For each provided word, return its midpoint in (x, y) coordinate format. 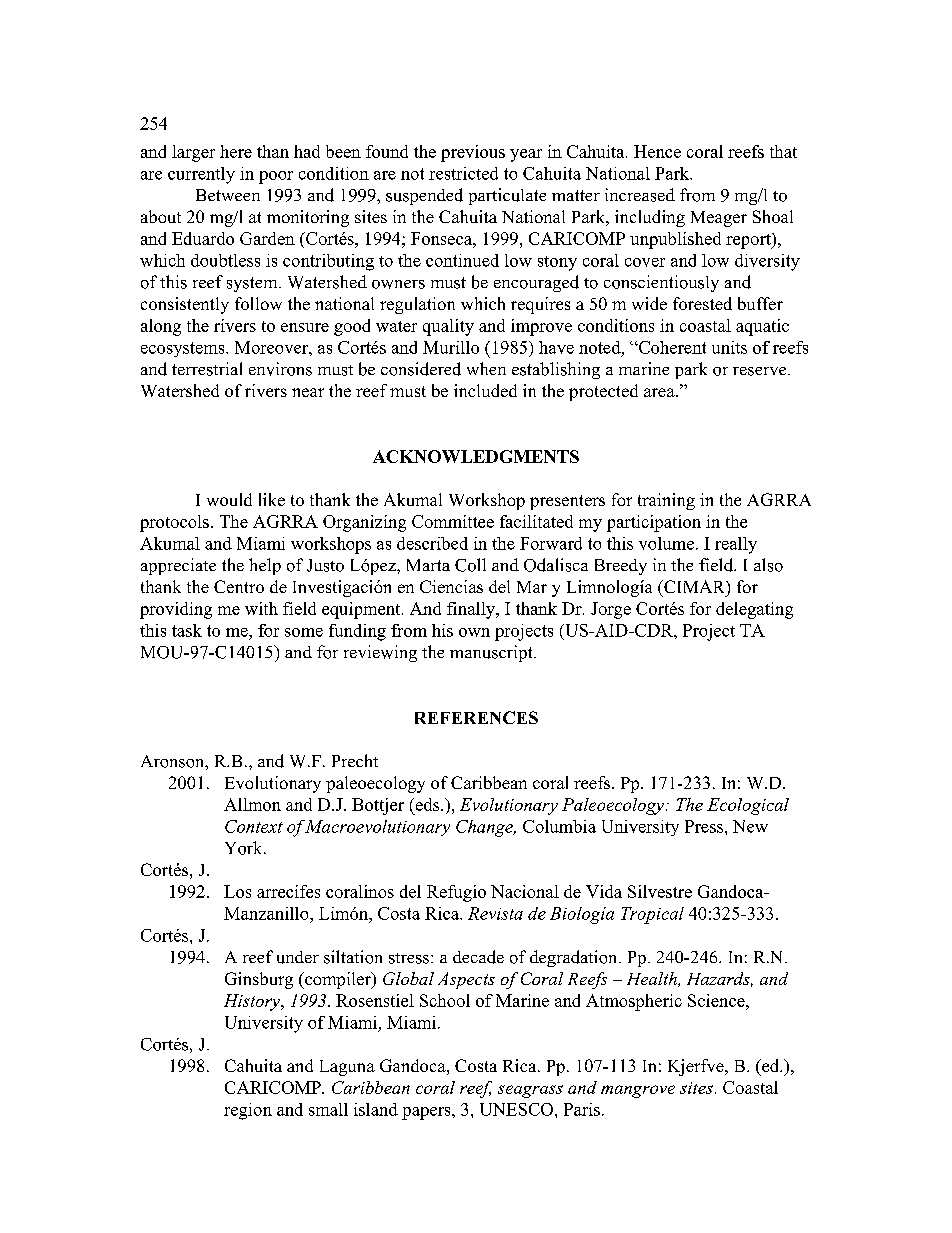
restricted (463, 173)
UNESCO (518, 1109)
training (666, 501)
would (229, 499)
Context (254, 826)
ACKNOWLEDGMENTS (476, 456)
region (248, 1111)
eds (427, 804)
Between (228, 195)
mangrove (638, 1091)
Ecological (748, 806)
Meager (719, 219)
